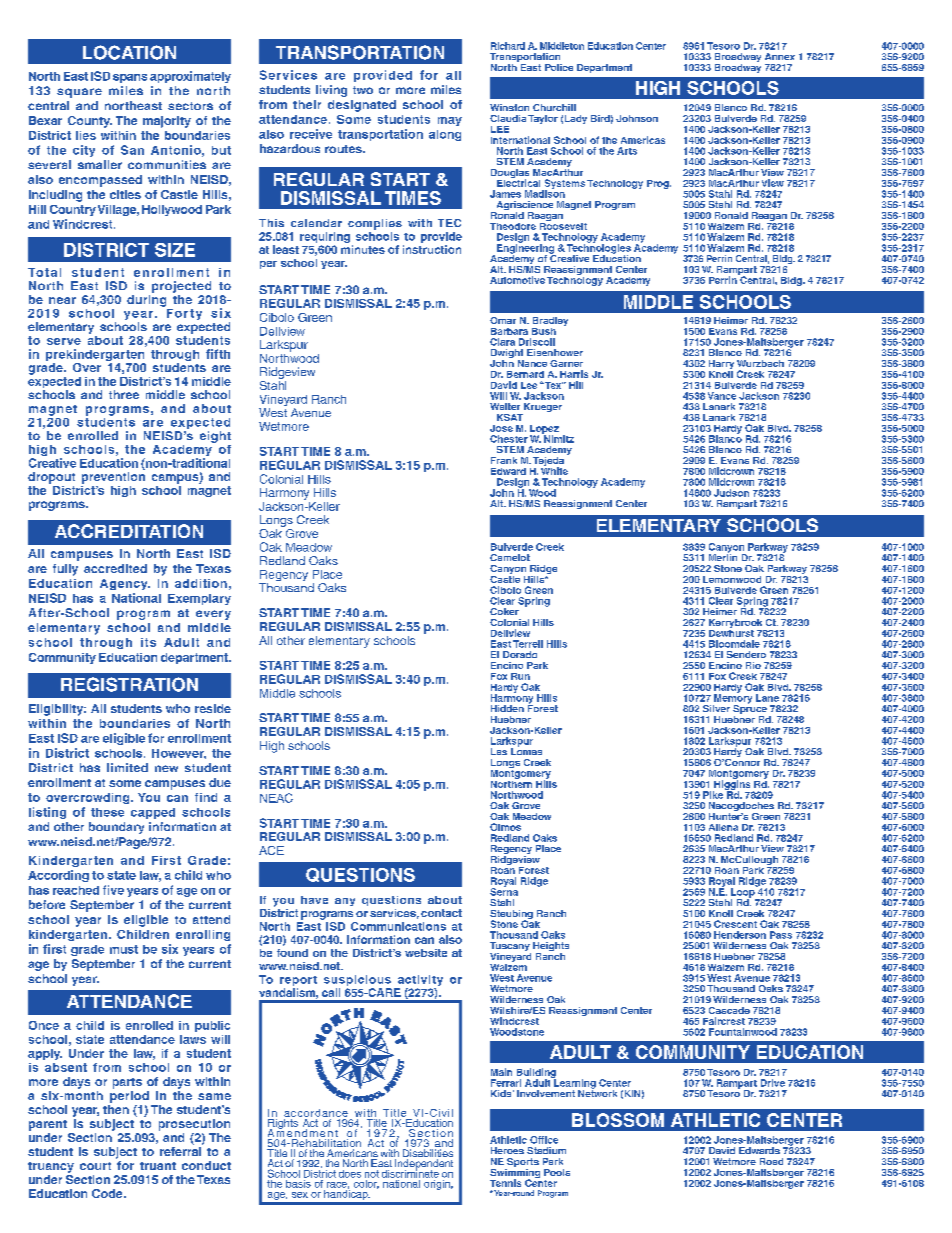 Image resolution: width=952 pixels, height=1233 pixels. What do you see at coordinates (501, 428) in the screenshot?
I see `Jose` at bounding box center [501, 428].
